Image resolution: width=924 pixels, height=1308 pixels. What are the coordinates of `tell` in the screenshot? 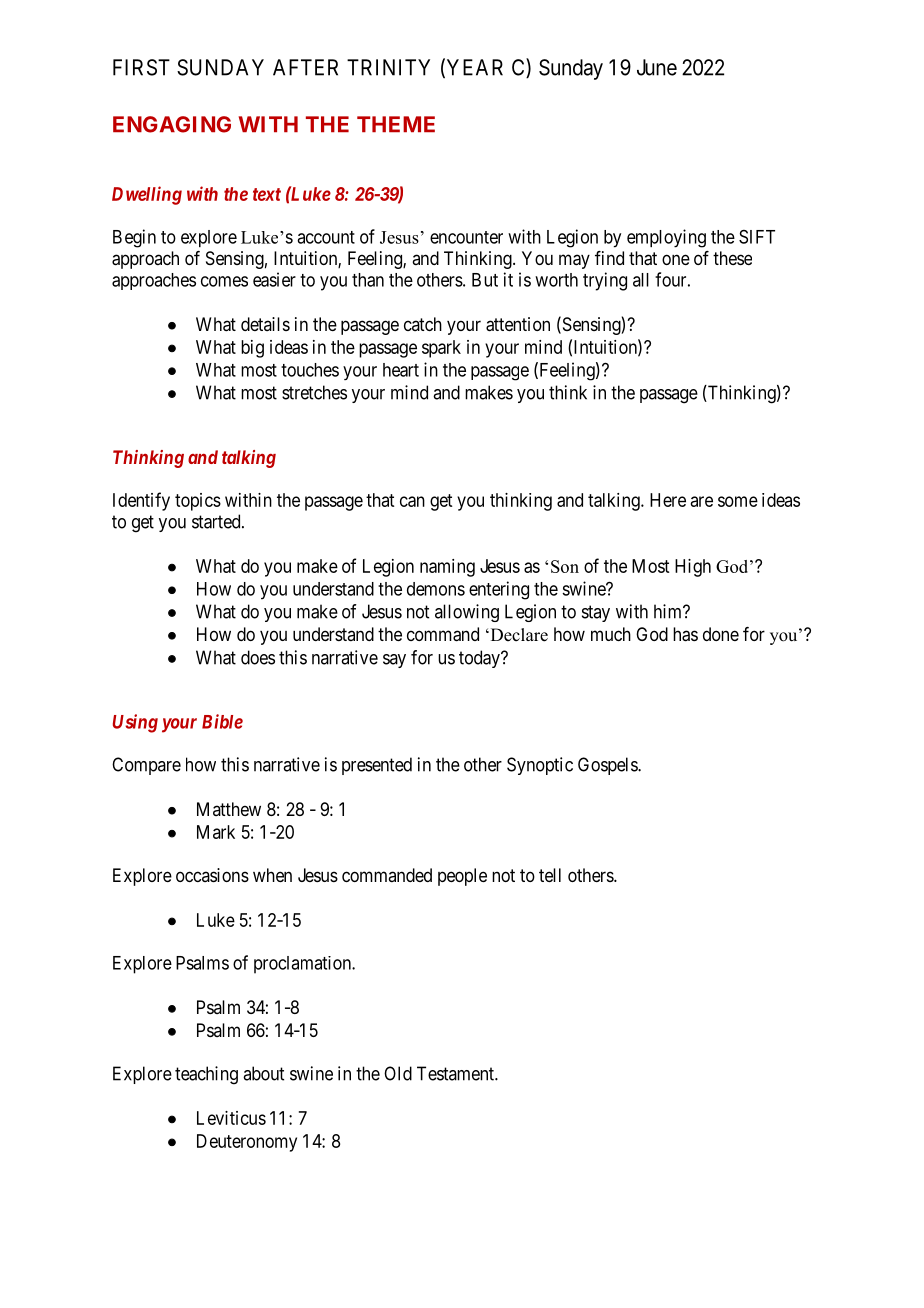 It's located at (550, 875).
